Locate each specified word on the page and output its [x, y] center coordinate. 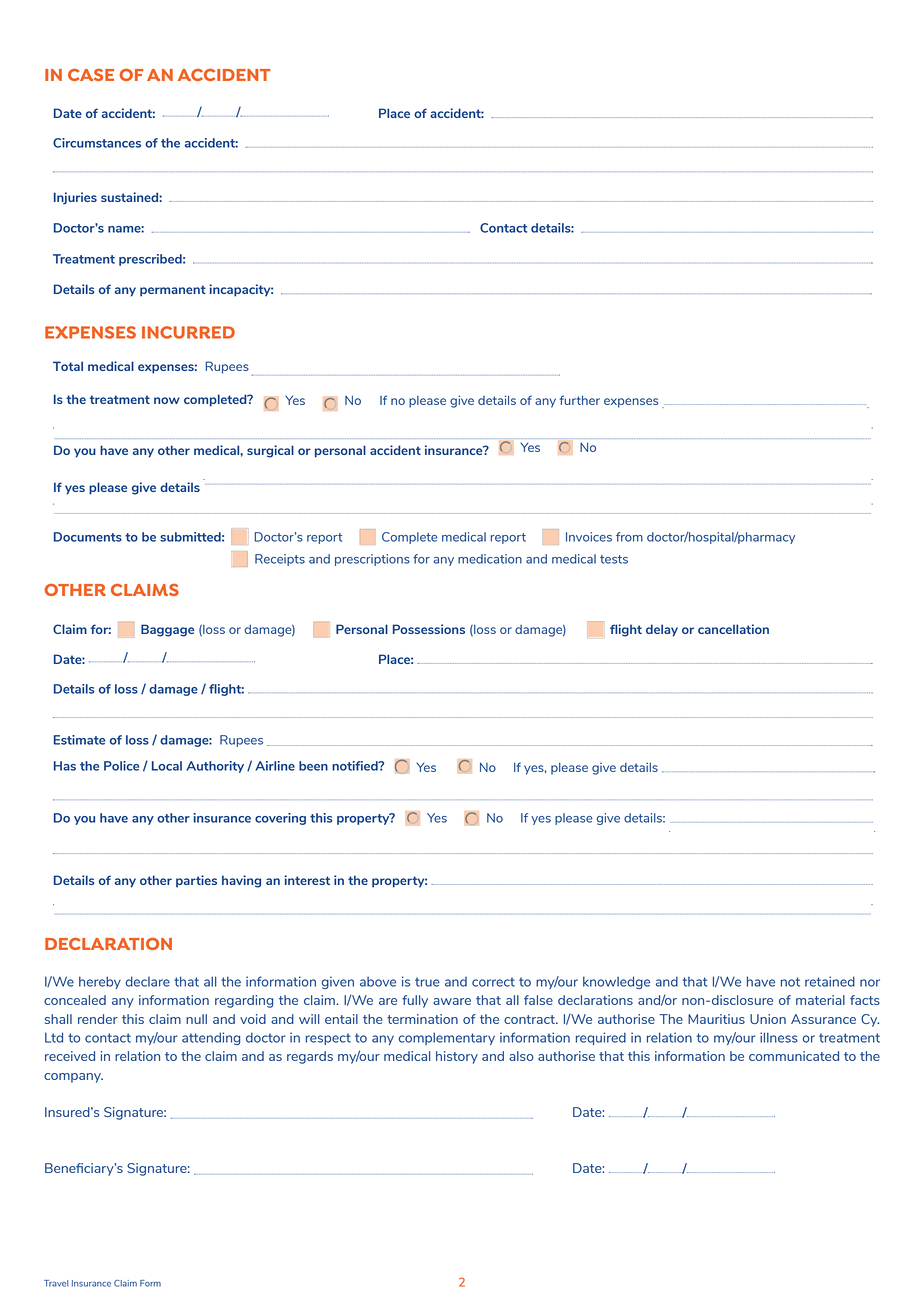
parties [196, 881]
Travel [56, 1283]
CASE [91, 75]
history [457, 1057]
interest [307, 880]
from [629, 537]
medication [490, 559]
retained [830, 981]
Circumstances [97, 143]
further [580, 400]
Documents [88, 537]
